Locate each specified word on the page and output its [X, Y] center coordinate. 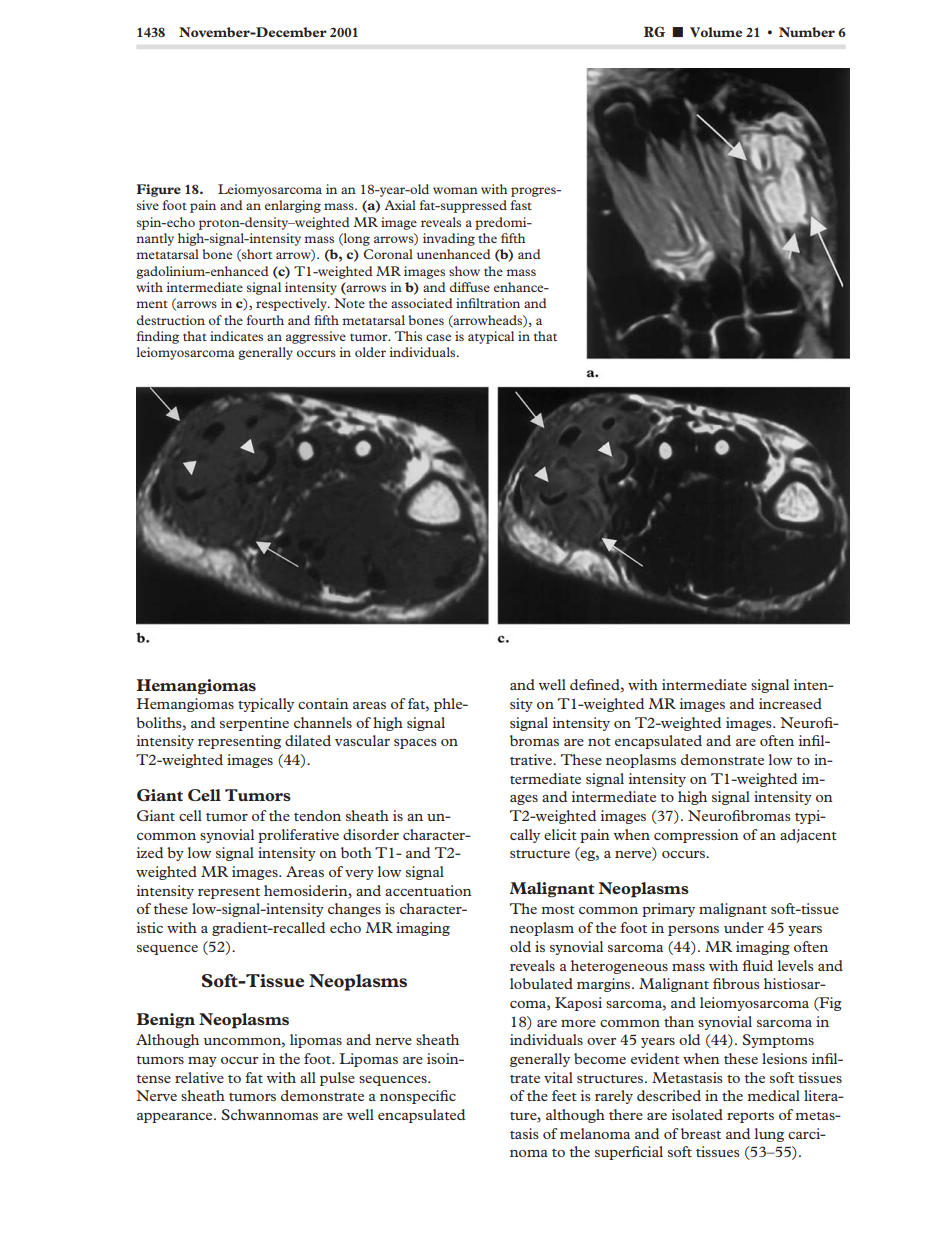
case [438, 337]
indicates [236, 336]
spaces [415, 744]
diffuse [470, 287]
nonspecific [418, 1097]
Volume [716, 32]
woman [455, 190]
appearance [176, 1118]
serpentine [254, 724]
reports [750, 1117]
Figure [159, 190]
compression [696, 836]
